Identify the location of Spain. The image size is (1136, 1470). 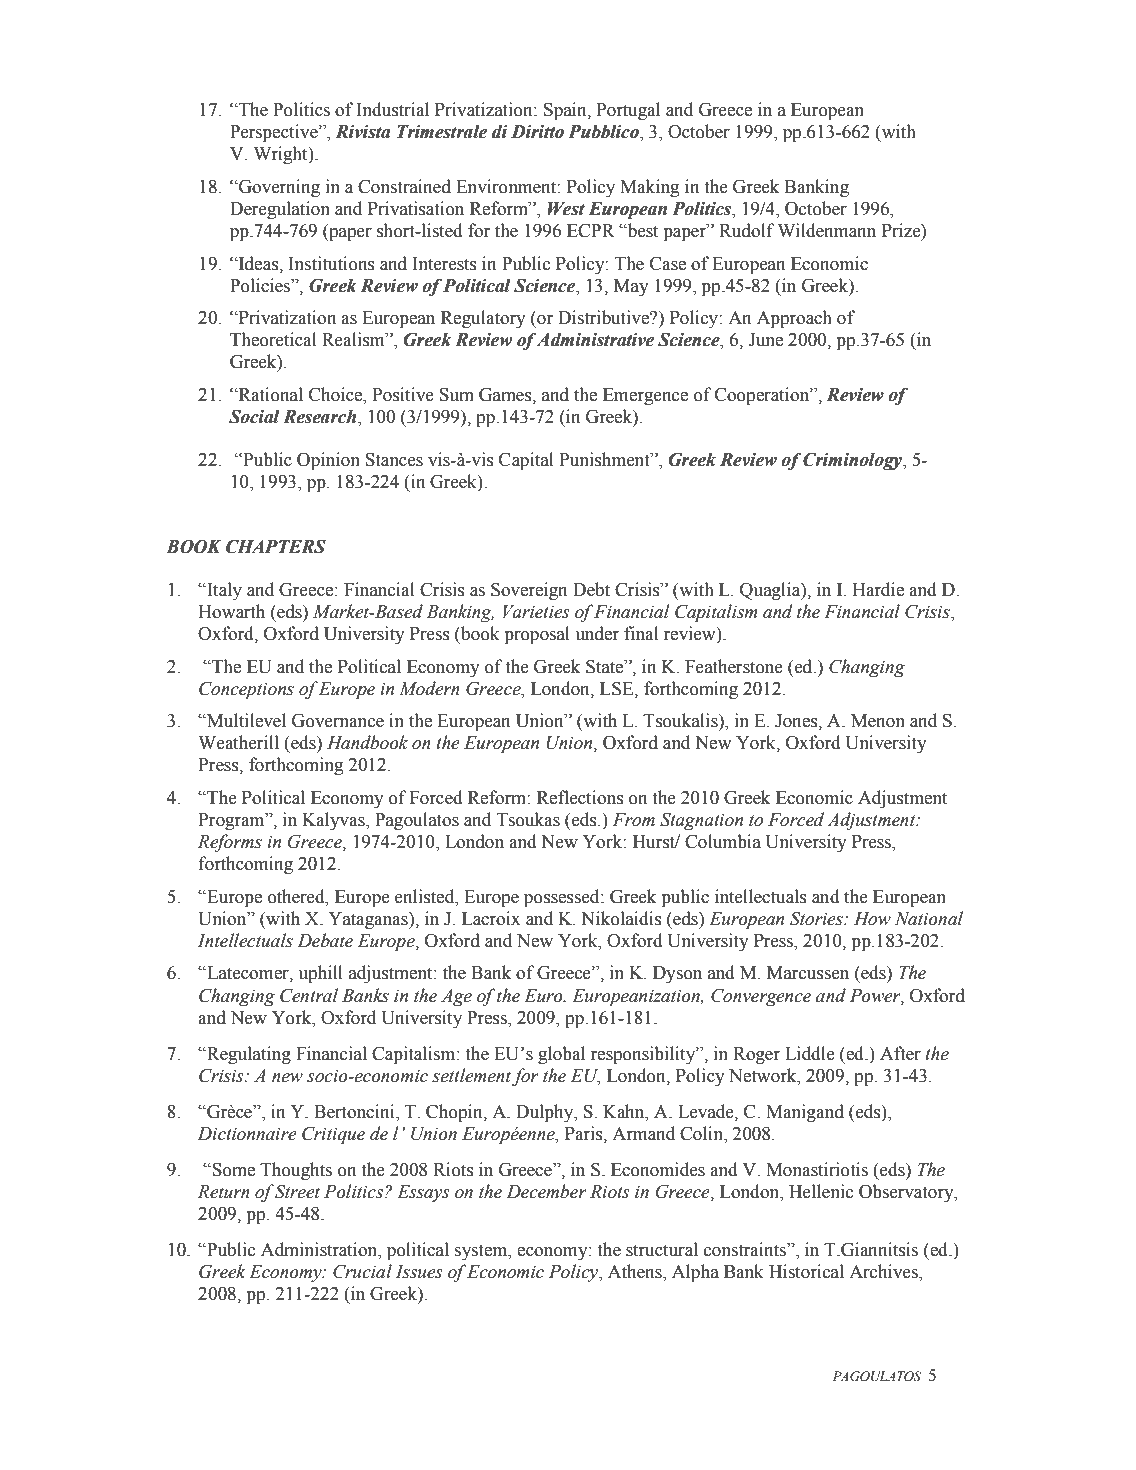
(566, 111).
